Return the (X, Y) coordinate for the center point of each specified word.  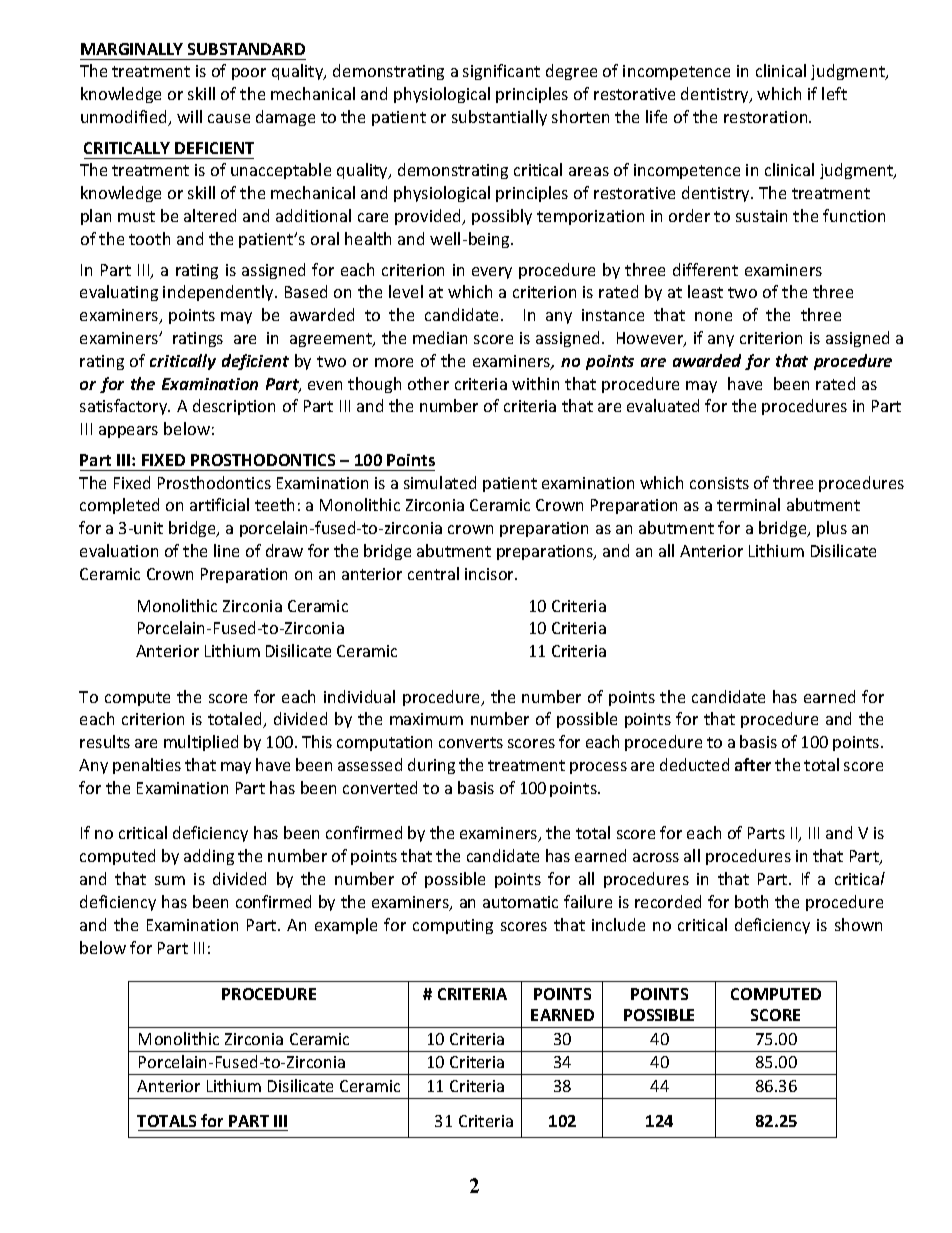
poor (249, 74)
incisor (491, 574)
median (440, 337)
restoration (767, 117)
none (713, 316)
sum (170, 880)
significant (501, 72)
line (226, 550)
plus (832, 529)
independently (219, 293)
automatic (520, 902)
